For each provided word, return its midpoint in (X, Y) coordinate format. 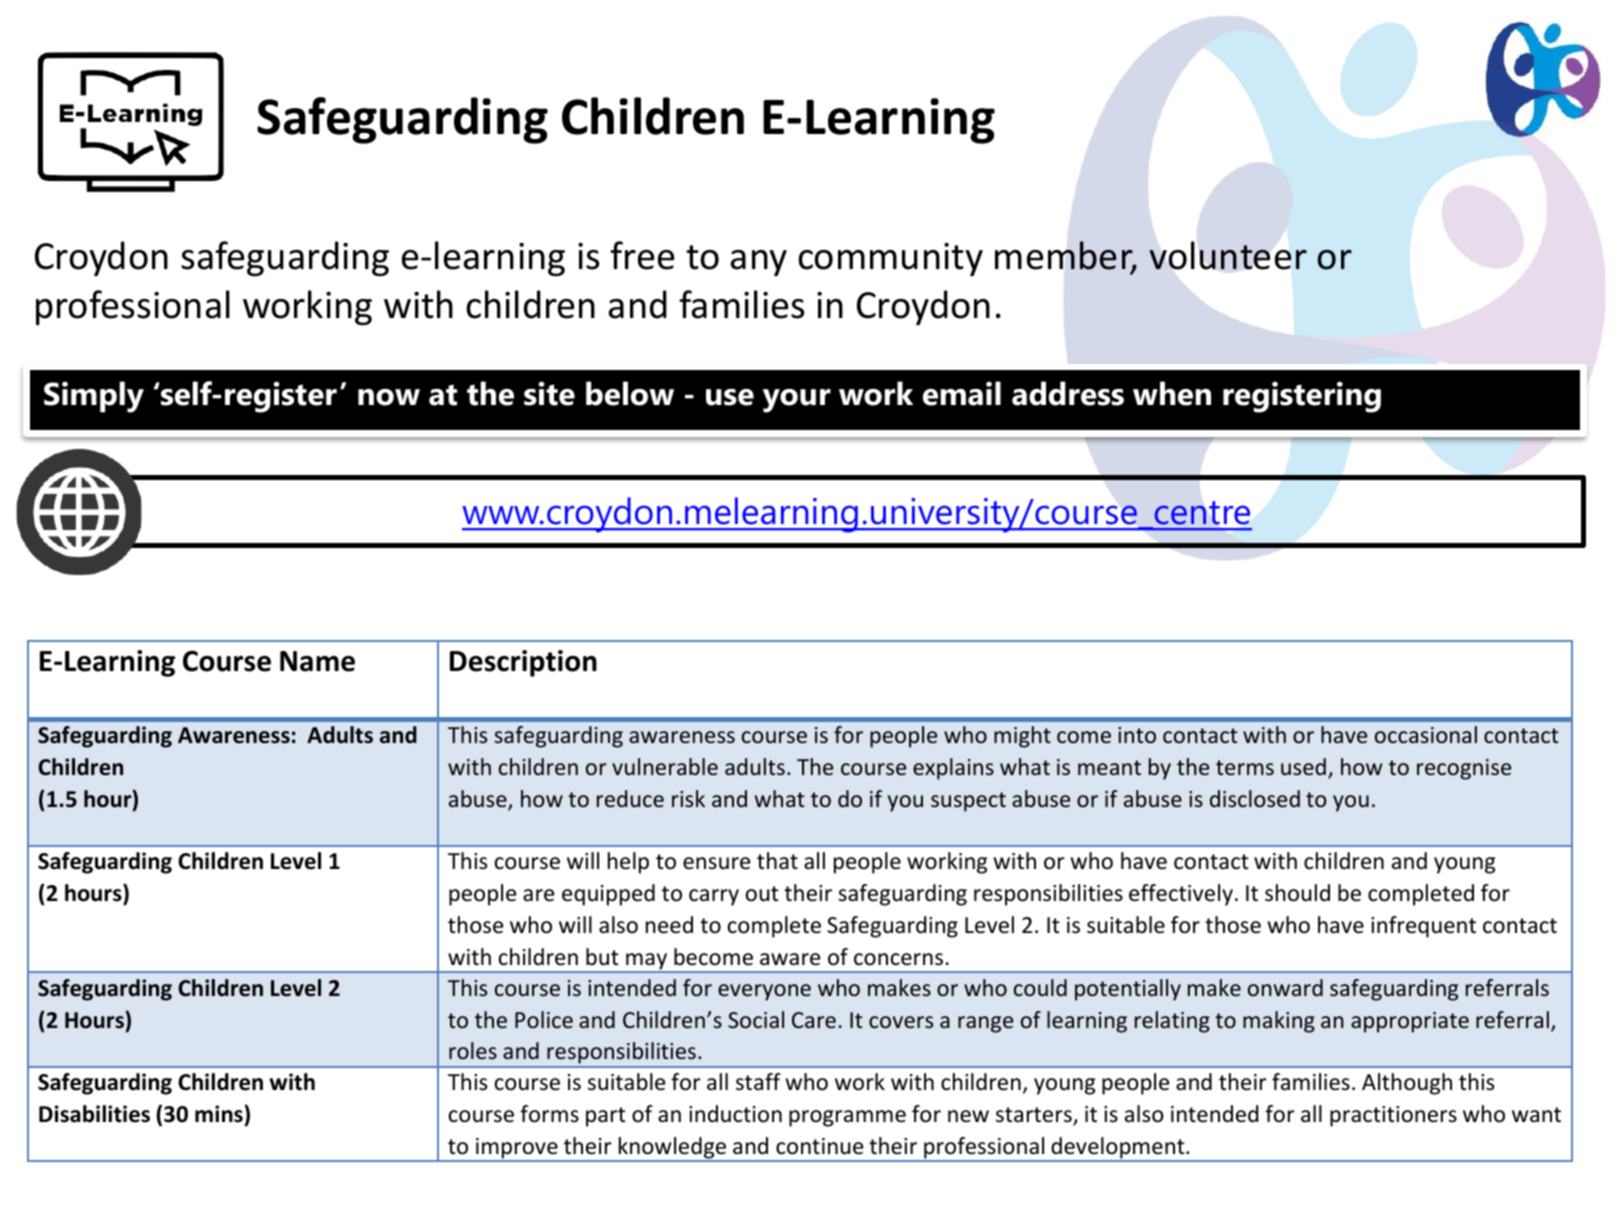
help (628, 863)
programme (847, 1118)
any (759, 263)
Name (317, 661)
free (642, 255)
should (1297, 893)
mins (220, 1114)
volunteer (1228, 255)
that (777, 861)
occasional (1426, 735)
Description (523, 663)
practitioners (1393, 1116)
